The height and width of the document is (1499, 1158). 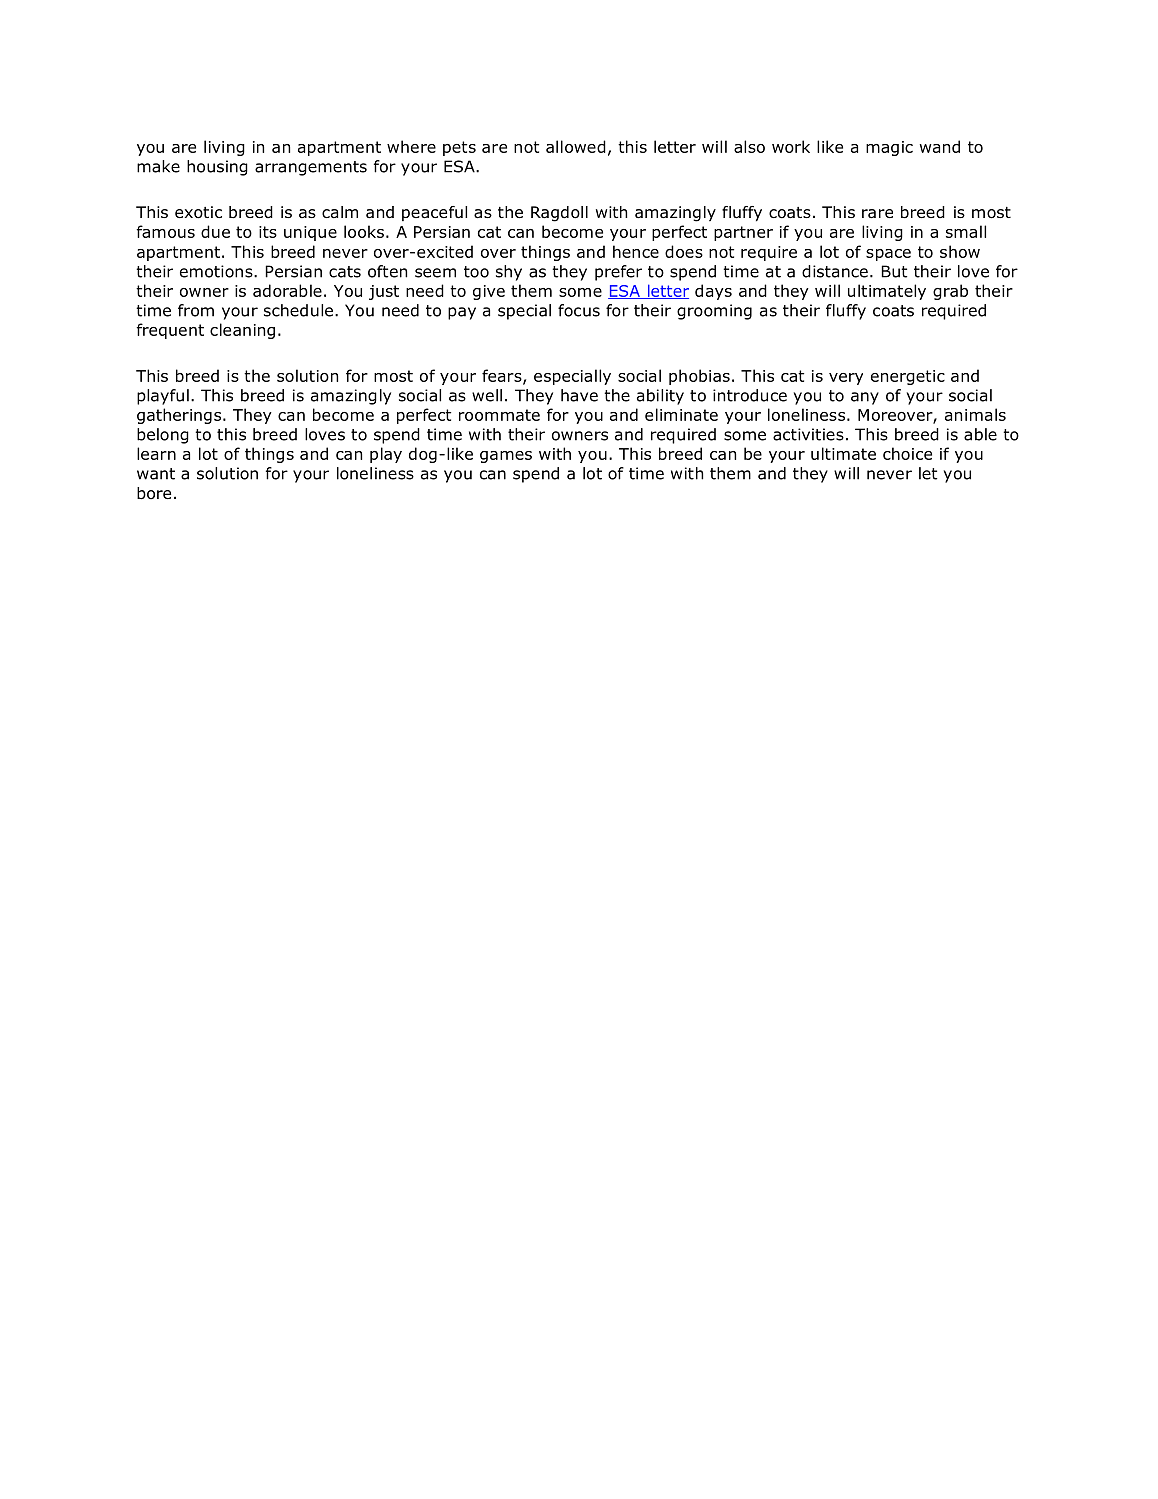 What do you see at coordinates (907, 453) in the document?
I see `choice` at bounding box center [907, 453].
